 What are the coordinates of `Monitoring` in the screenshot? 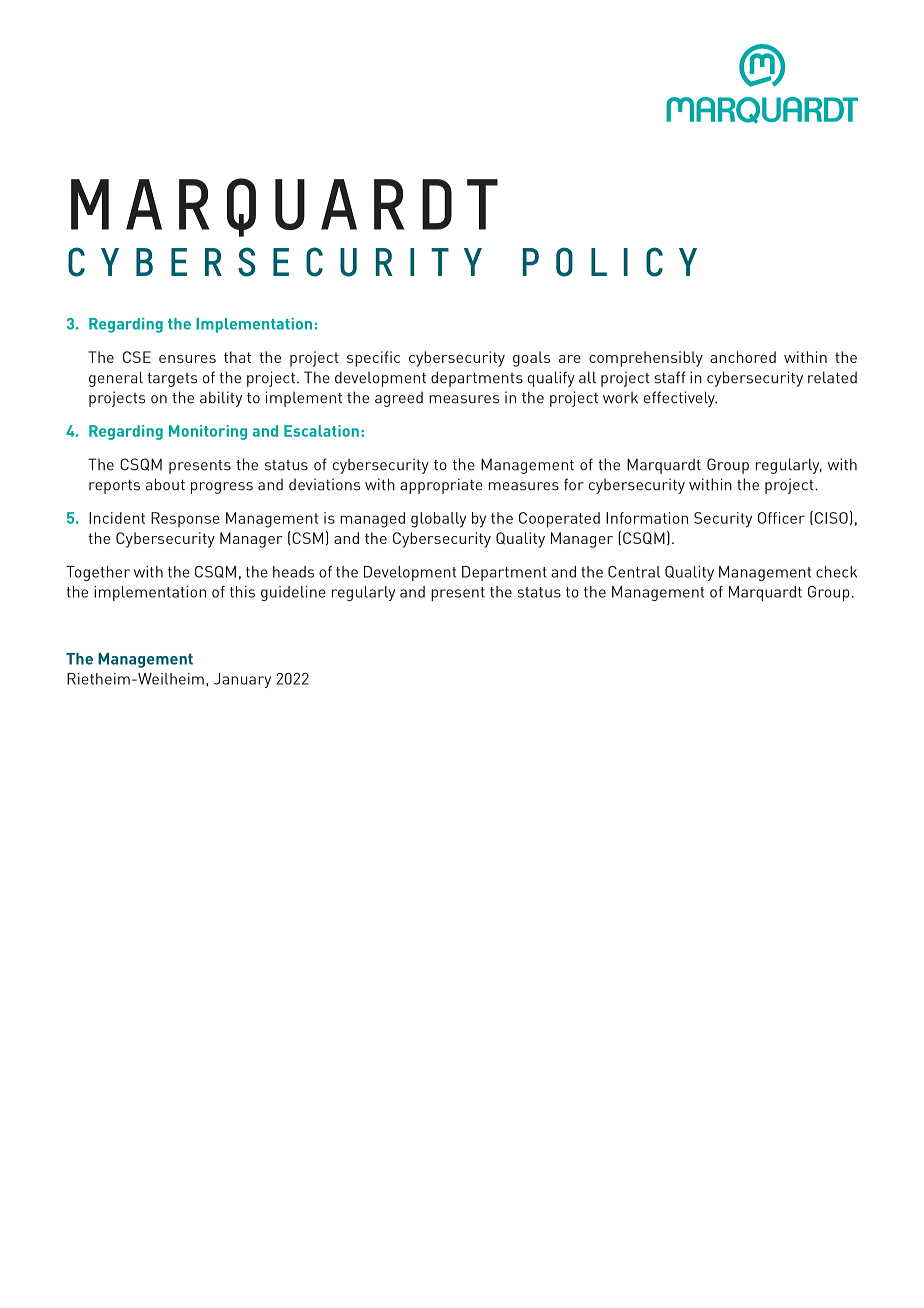 It's located at (208, 432).
